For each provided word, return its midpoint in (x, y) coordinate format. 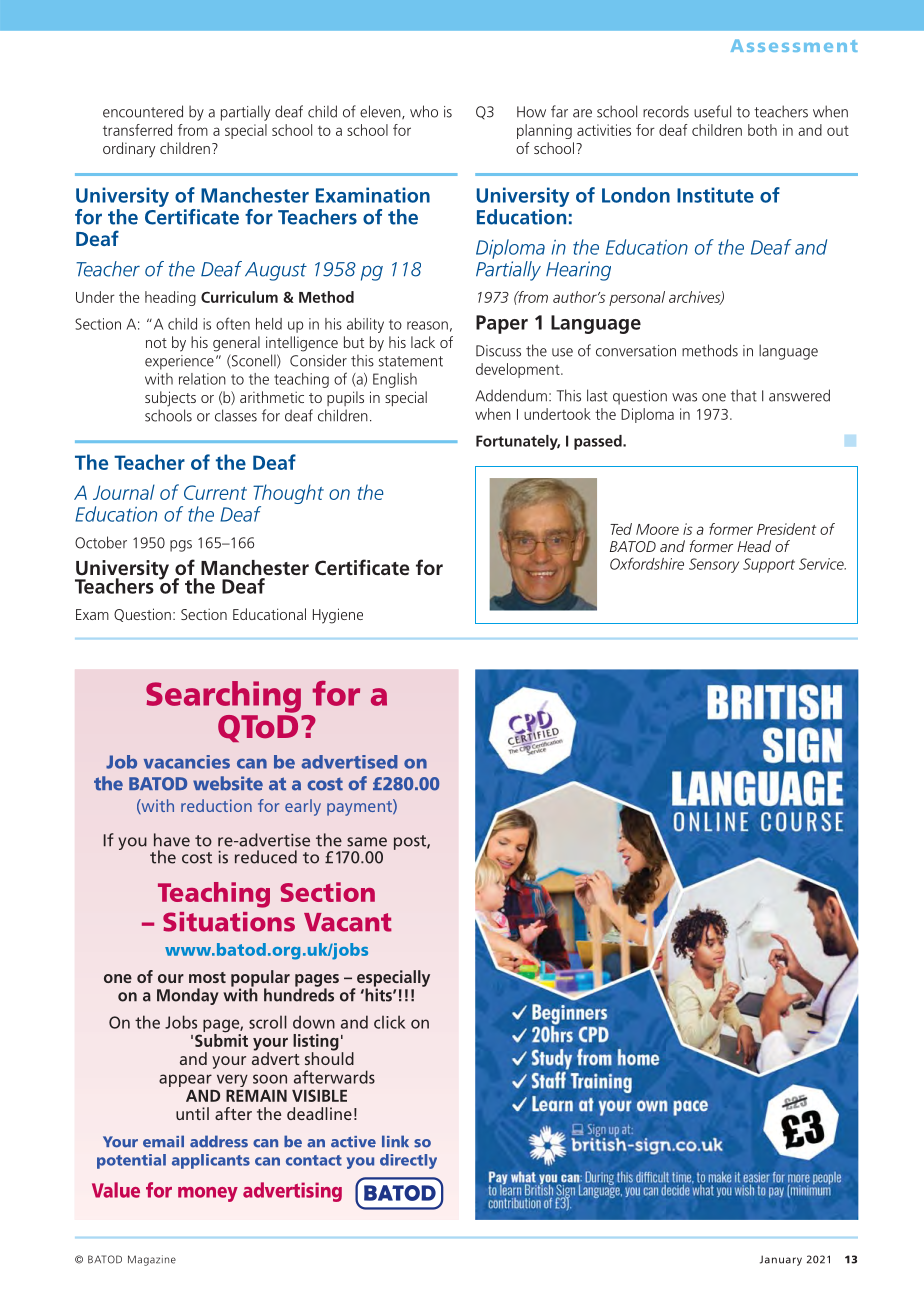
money (208, 1194)
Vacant (348, 922)
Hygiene (338, 616)
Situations (229, 922)
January (781, 1260)
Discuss (498, 351)
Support (769, 565)
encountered (143, 111)
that (744, 395)
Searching (223, 697)
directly (408, 1161)
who (424, 111)
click (390, 1022)
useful (712, 111)
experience (179, 362)
